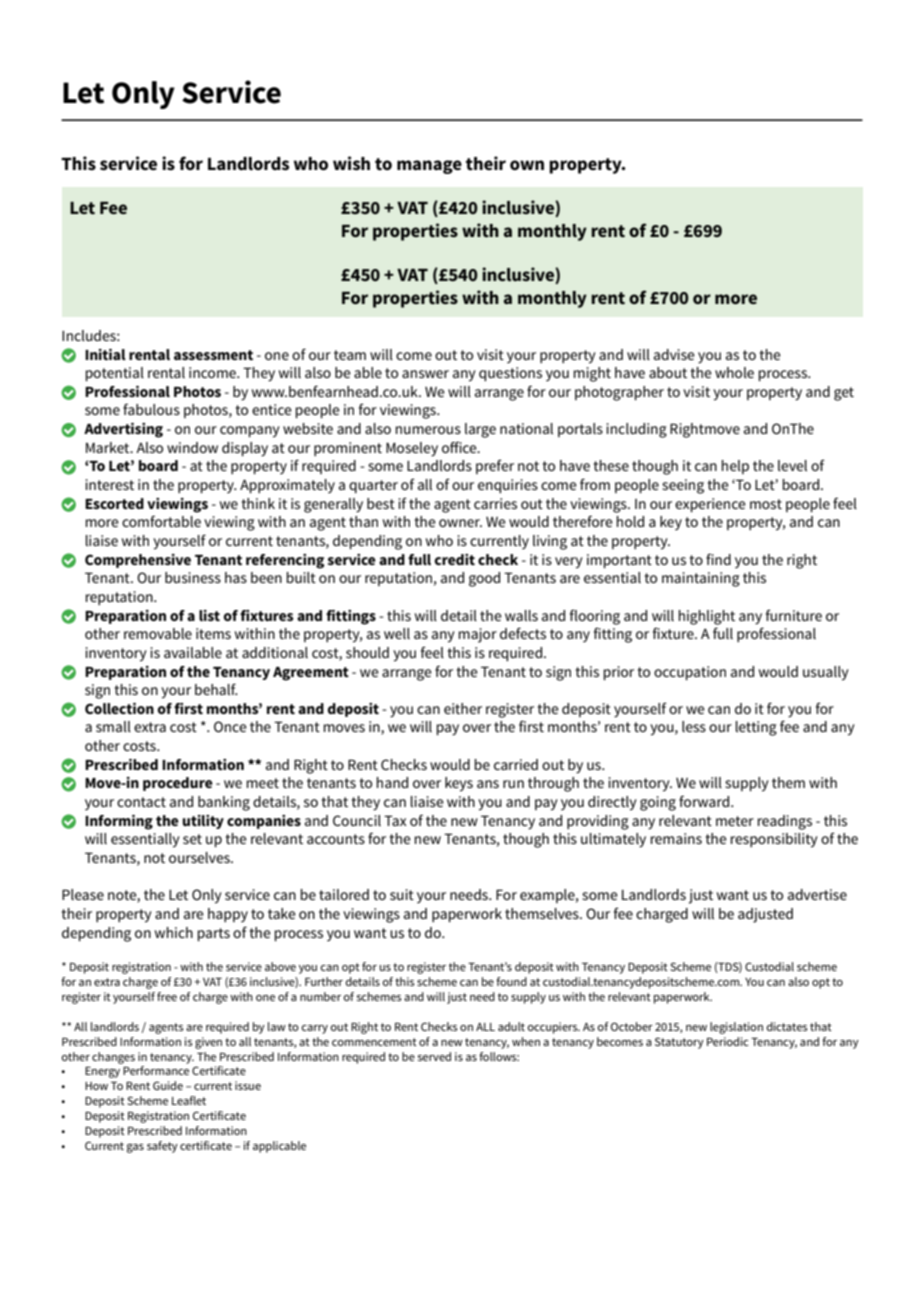 This document has height=1308, width=924. I want to click on occupation, so click(690, 673).
